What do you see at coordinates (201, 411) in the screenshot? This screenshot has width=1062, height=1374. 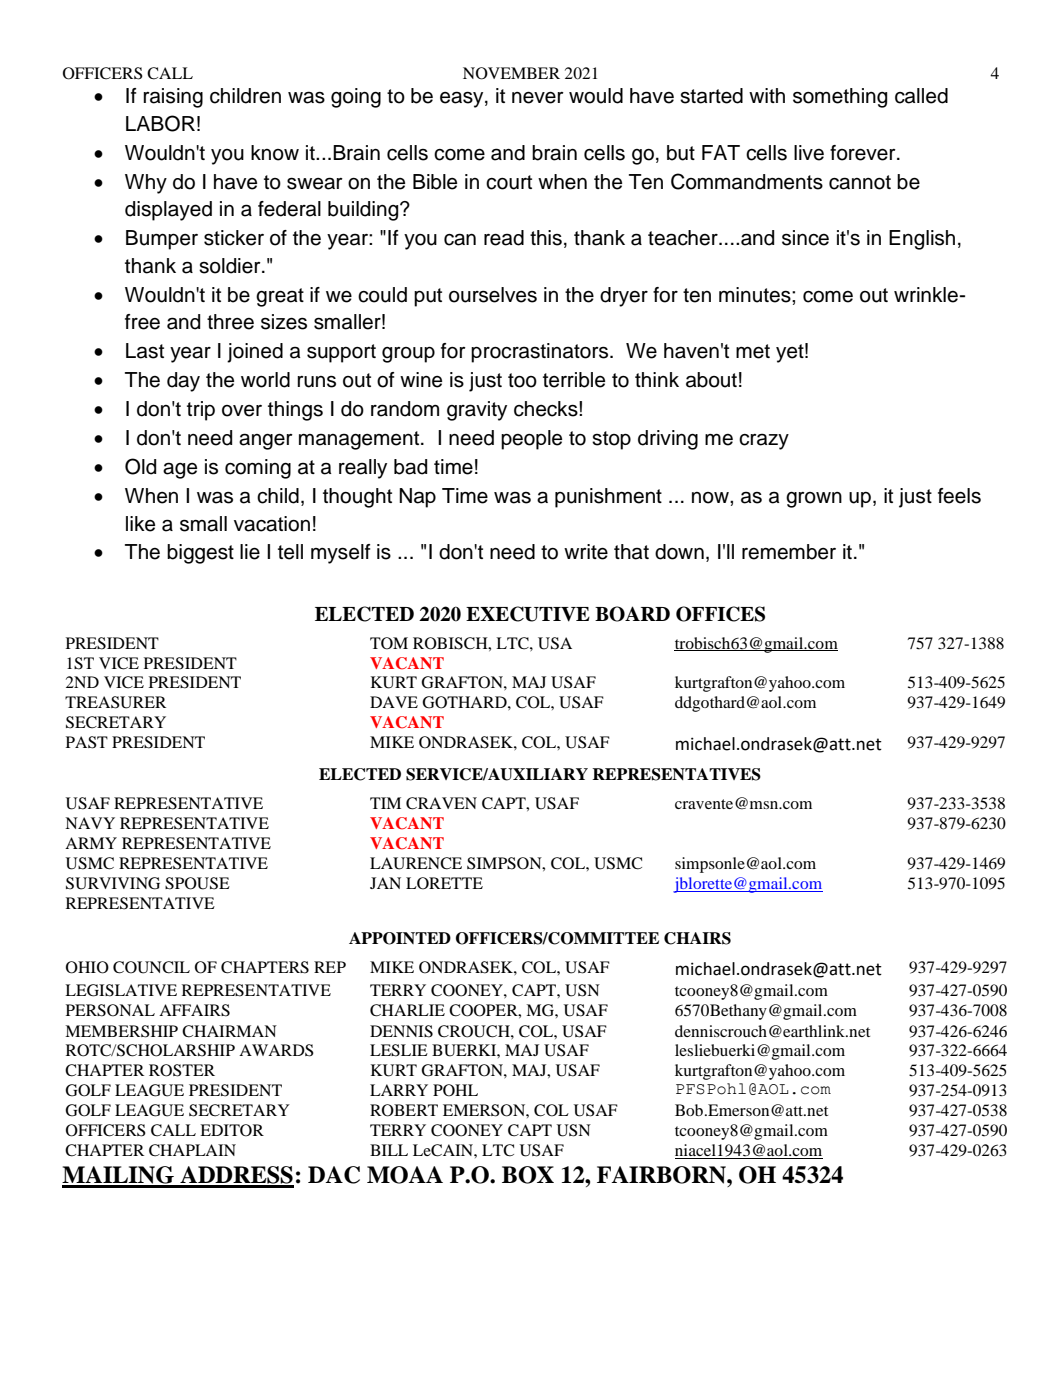 I see `trip` at bounding box center [201, 411].
